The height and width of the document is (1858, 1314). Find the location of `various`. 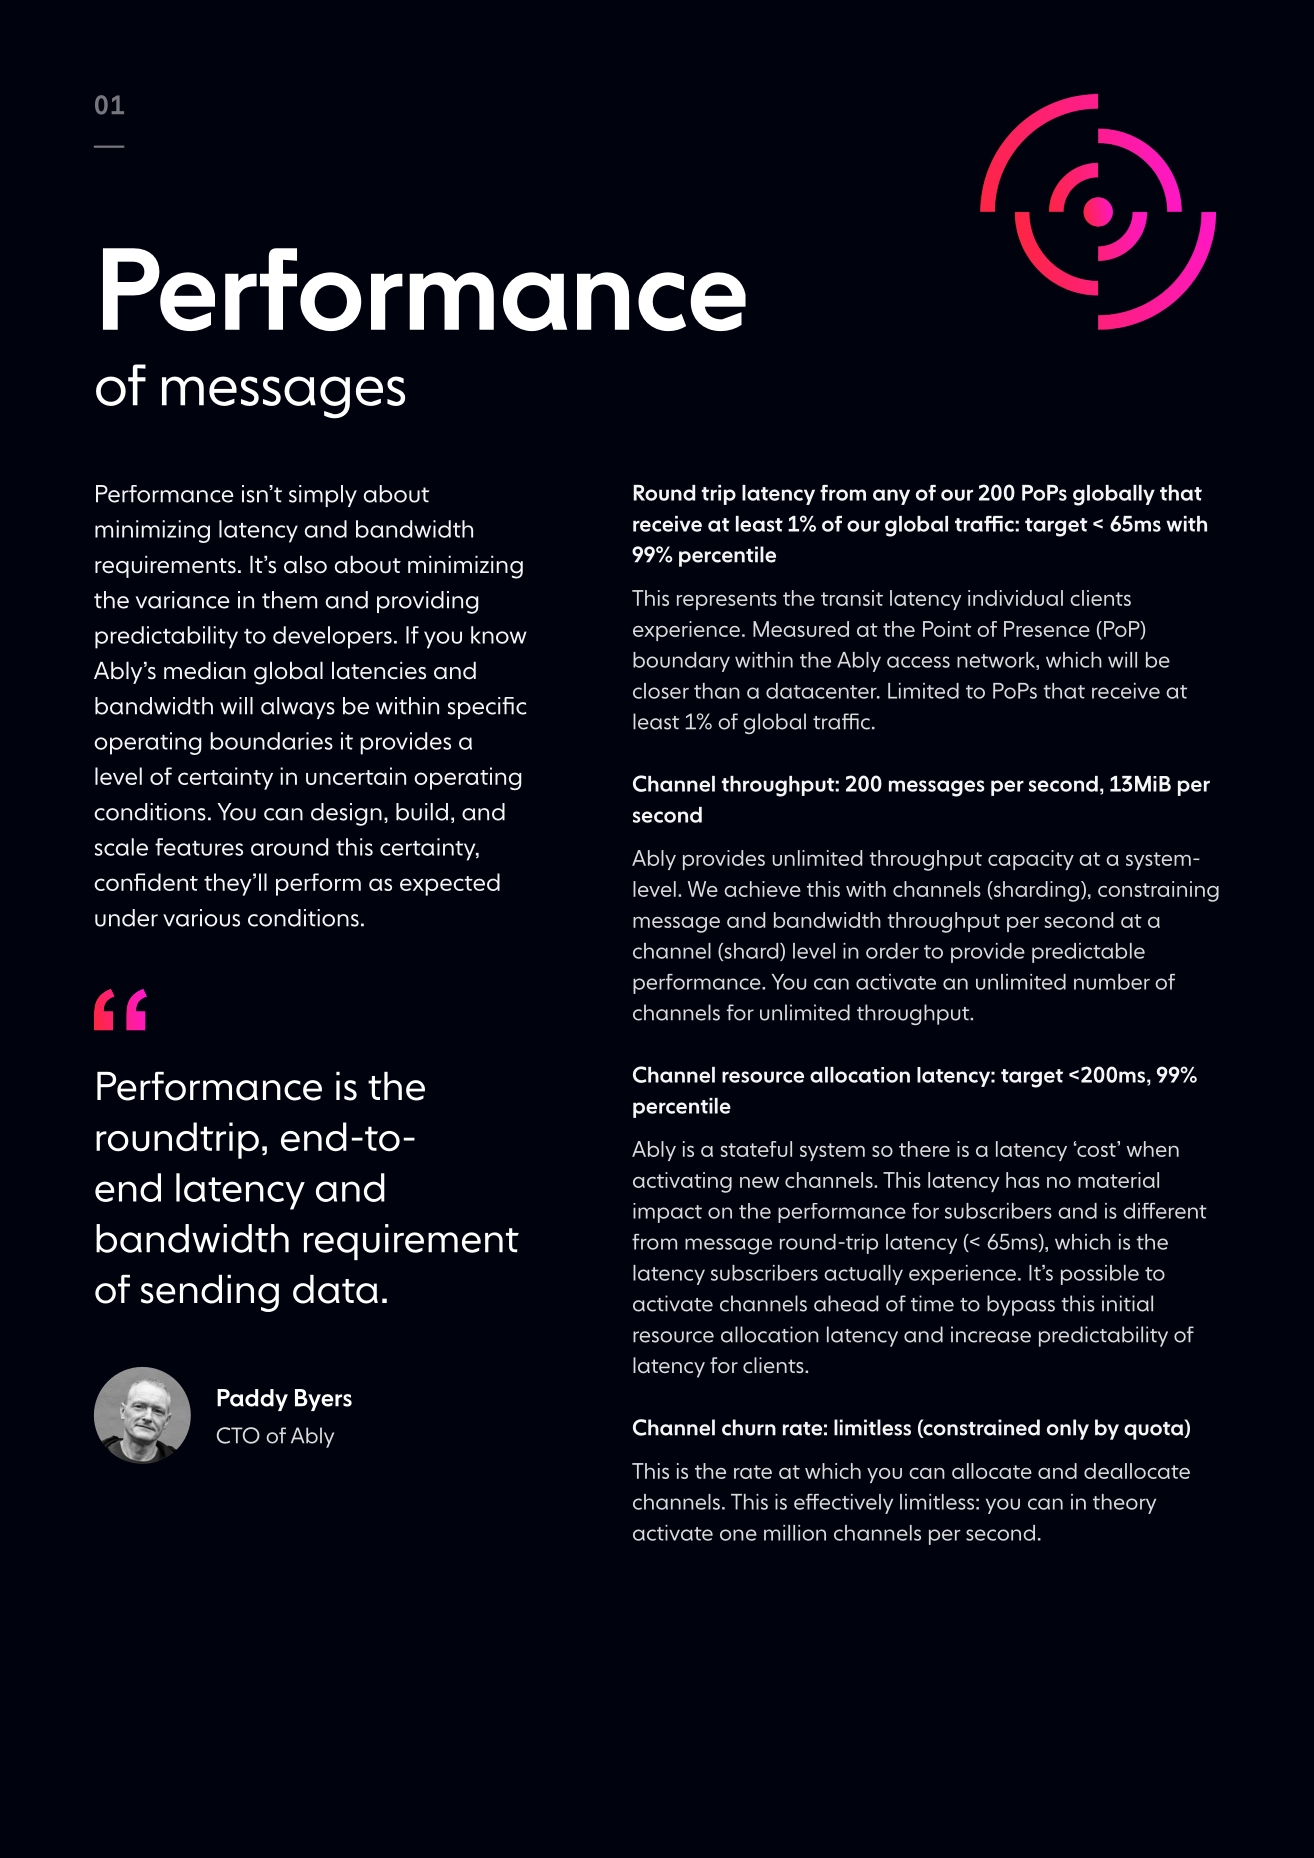

various is located at coordinates (201, 918).
